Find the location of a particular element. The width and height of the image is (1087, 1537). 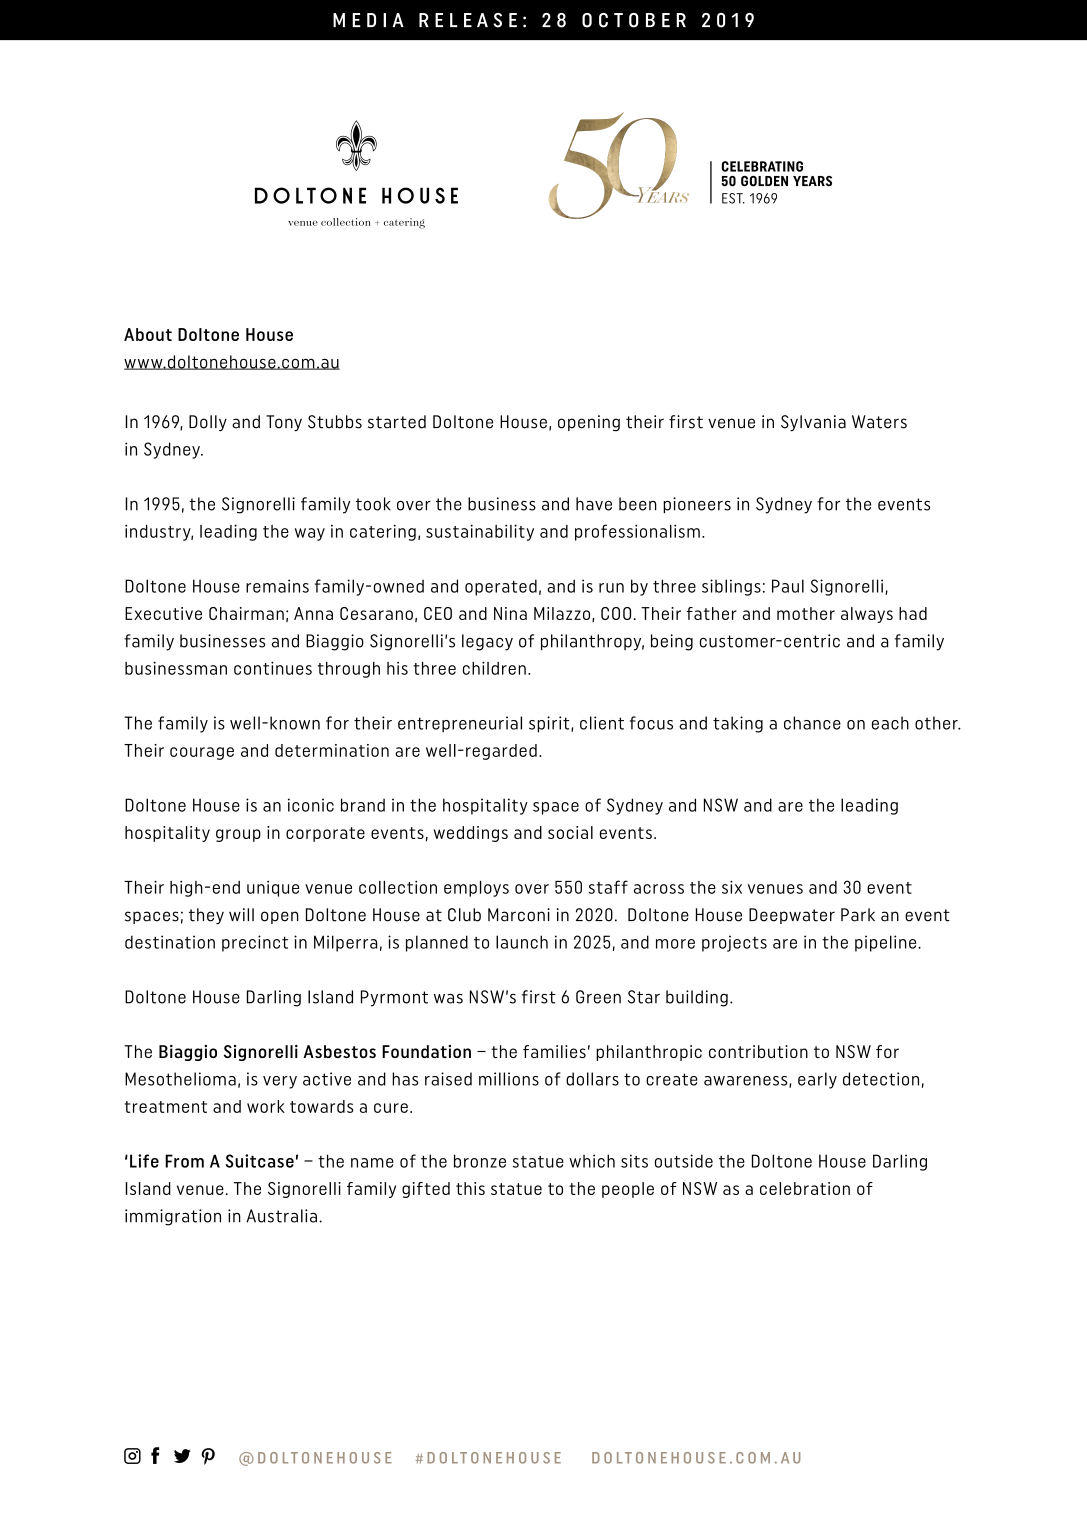

Sylvania is located at coordinates (813, 423).
